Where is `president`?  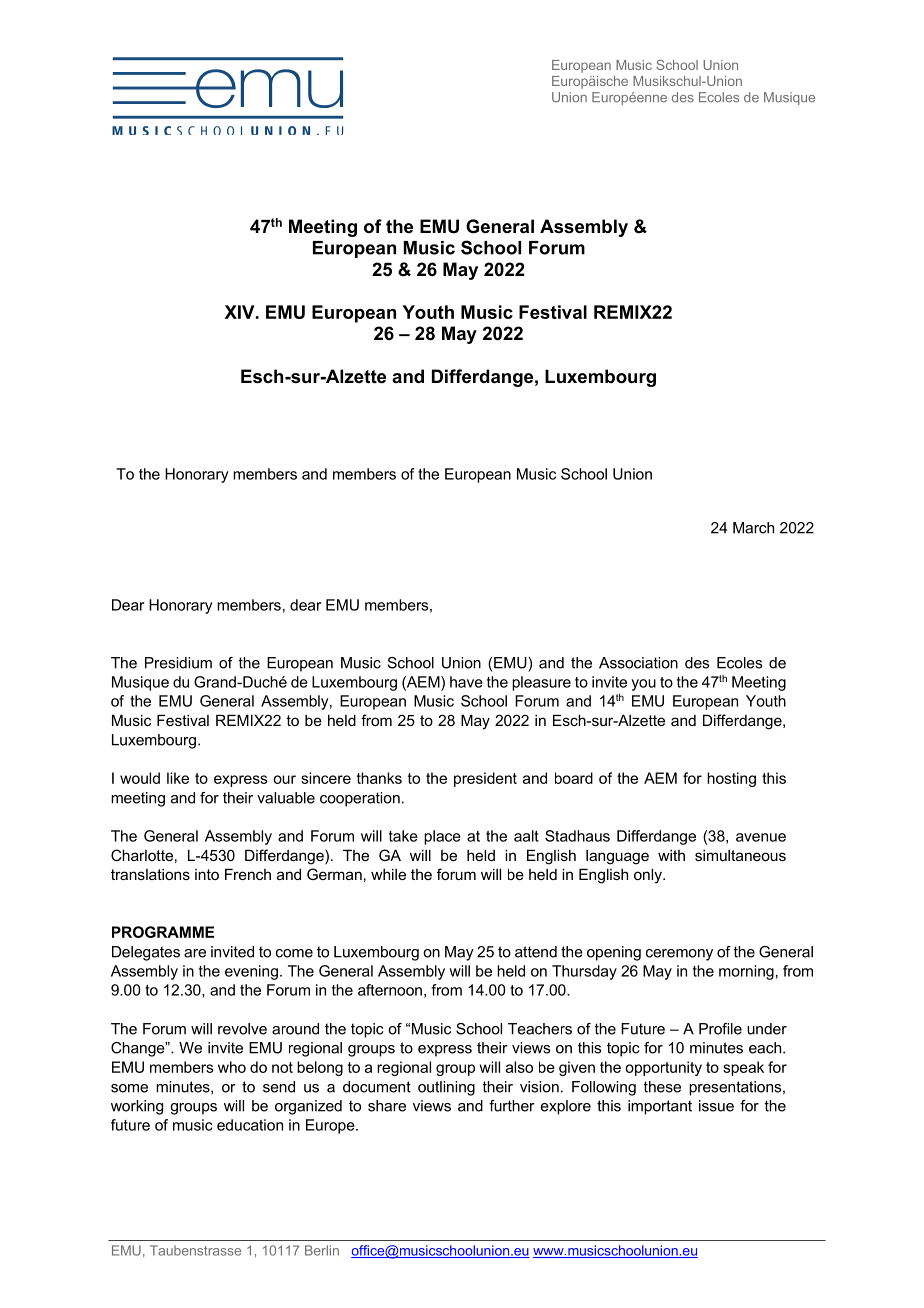
president is located at coordinates (485, 779).
